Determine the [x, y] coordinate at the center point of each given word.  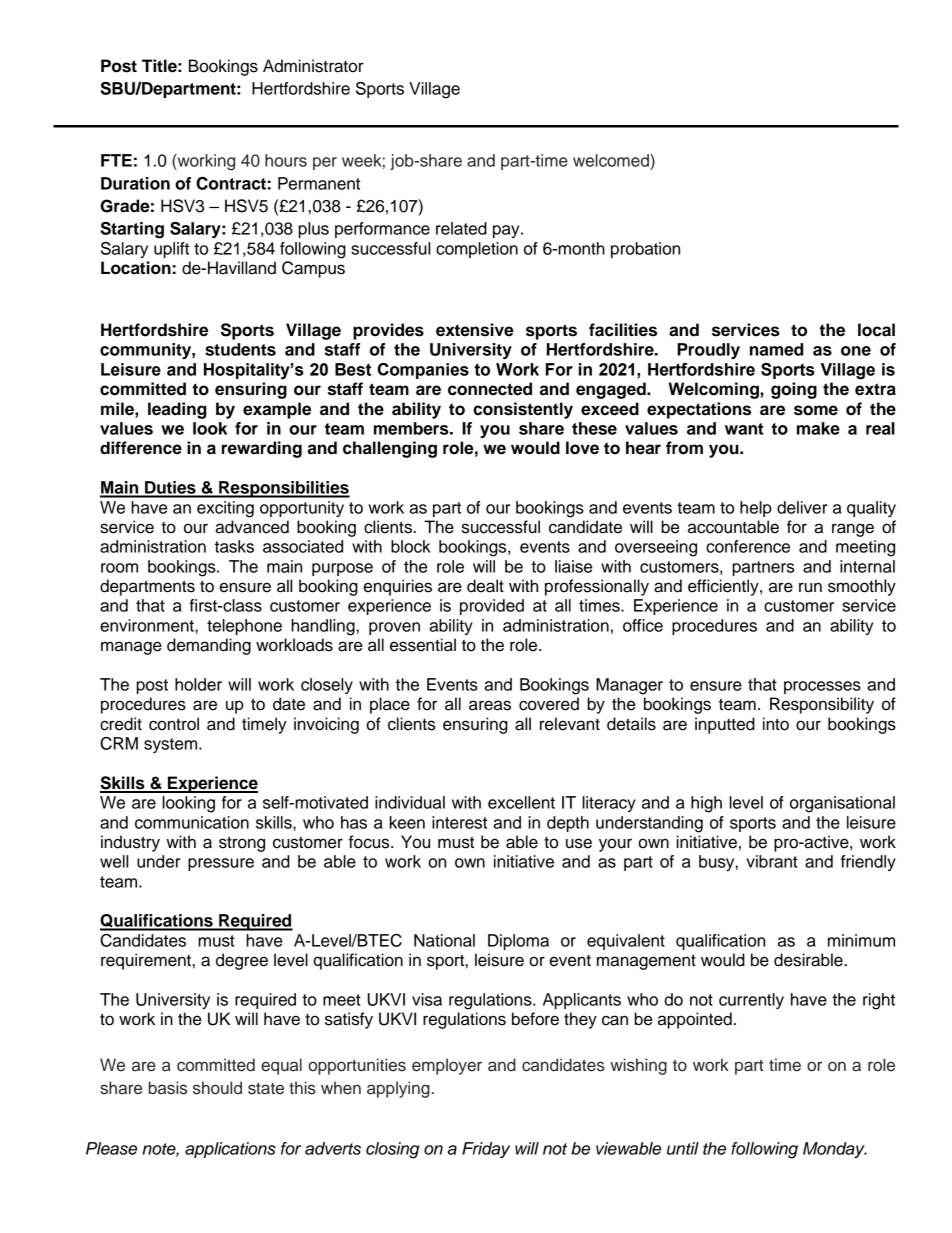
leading [177, 410]
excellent [521, 802]
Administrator [313, 66]
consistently [523, 410]
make [818, 428]
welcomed [612, 160]
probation [645, 250]
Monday [835, 1150]
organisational [842, 804]
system [172, 745]
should [217, 1088]
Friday [486, 1150]
